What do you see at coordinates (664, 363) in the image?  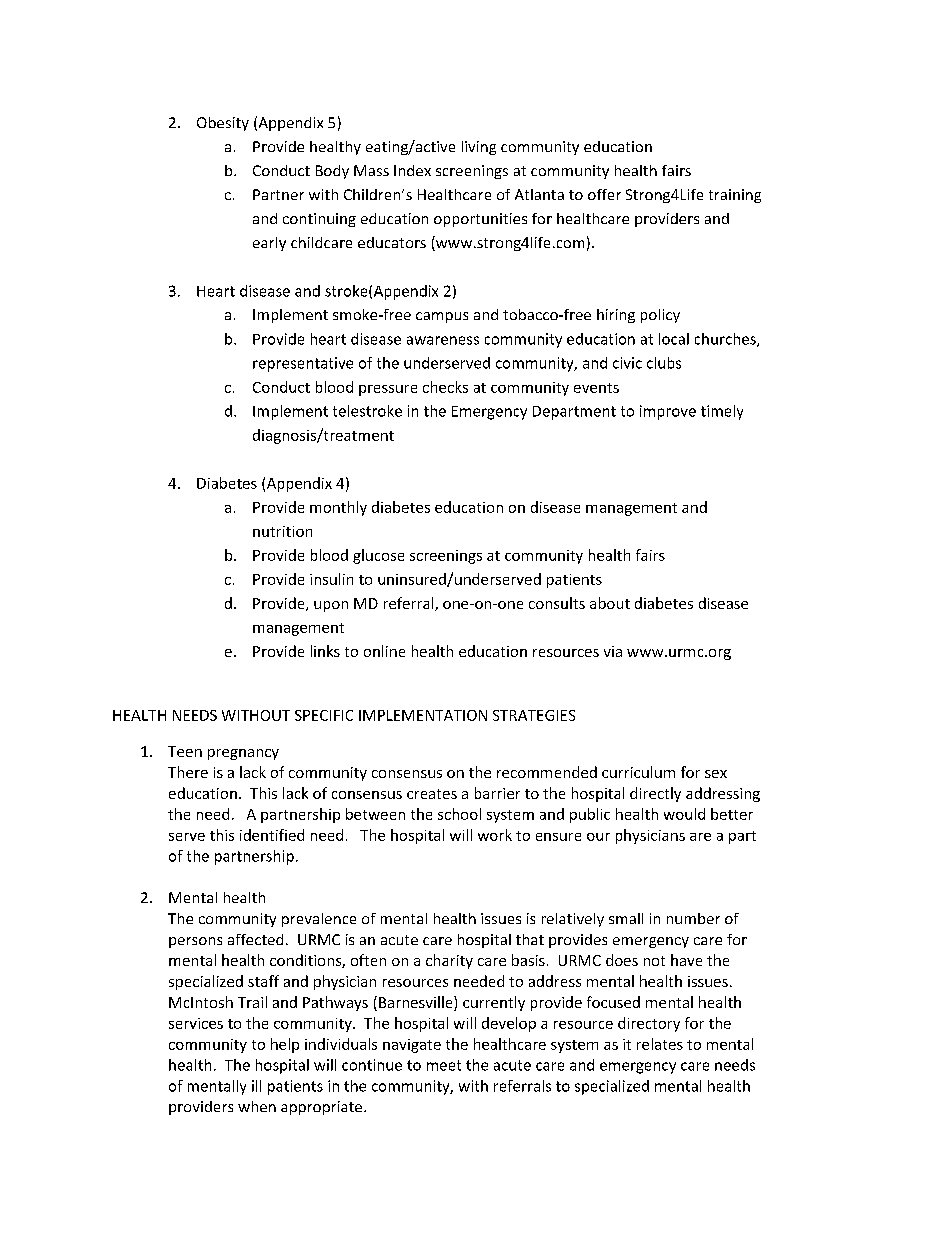 I see `clubs` at bounding box center [664, 363].
